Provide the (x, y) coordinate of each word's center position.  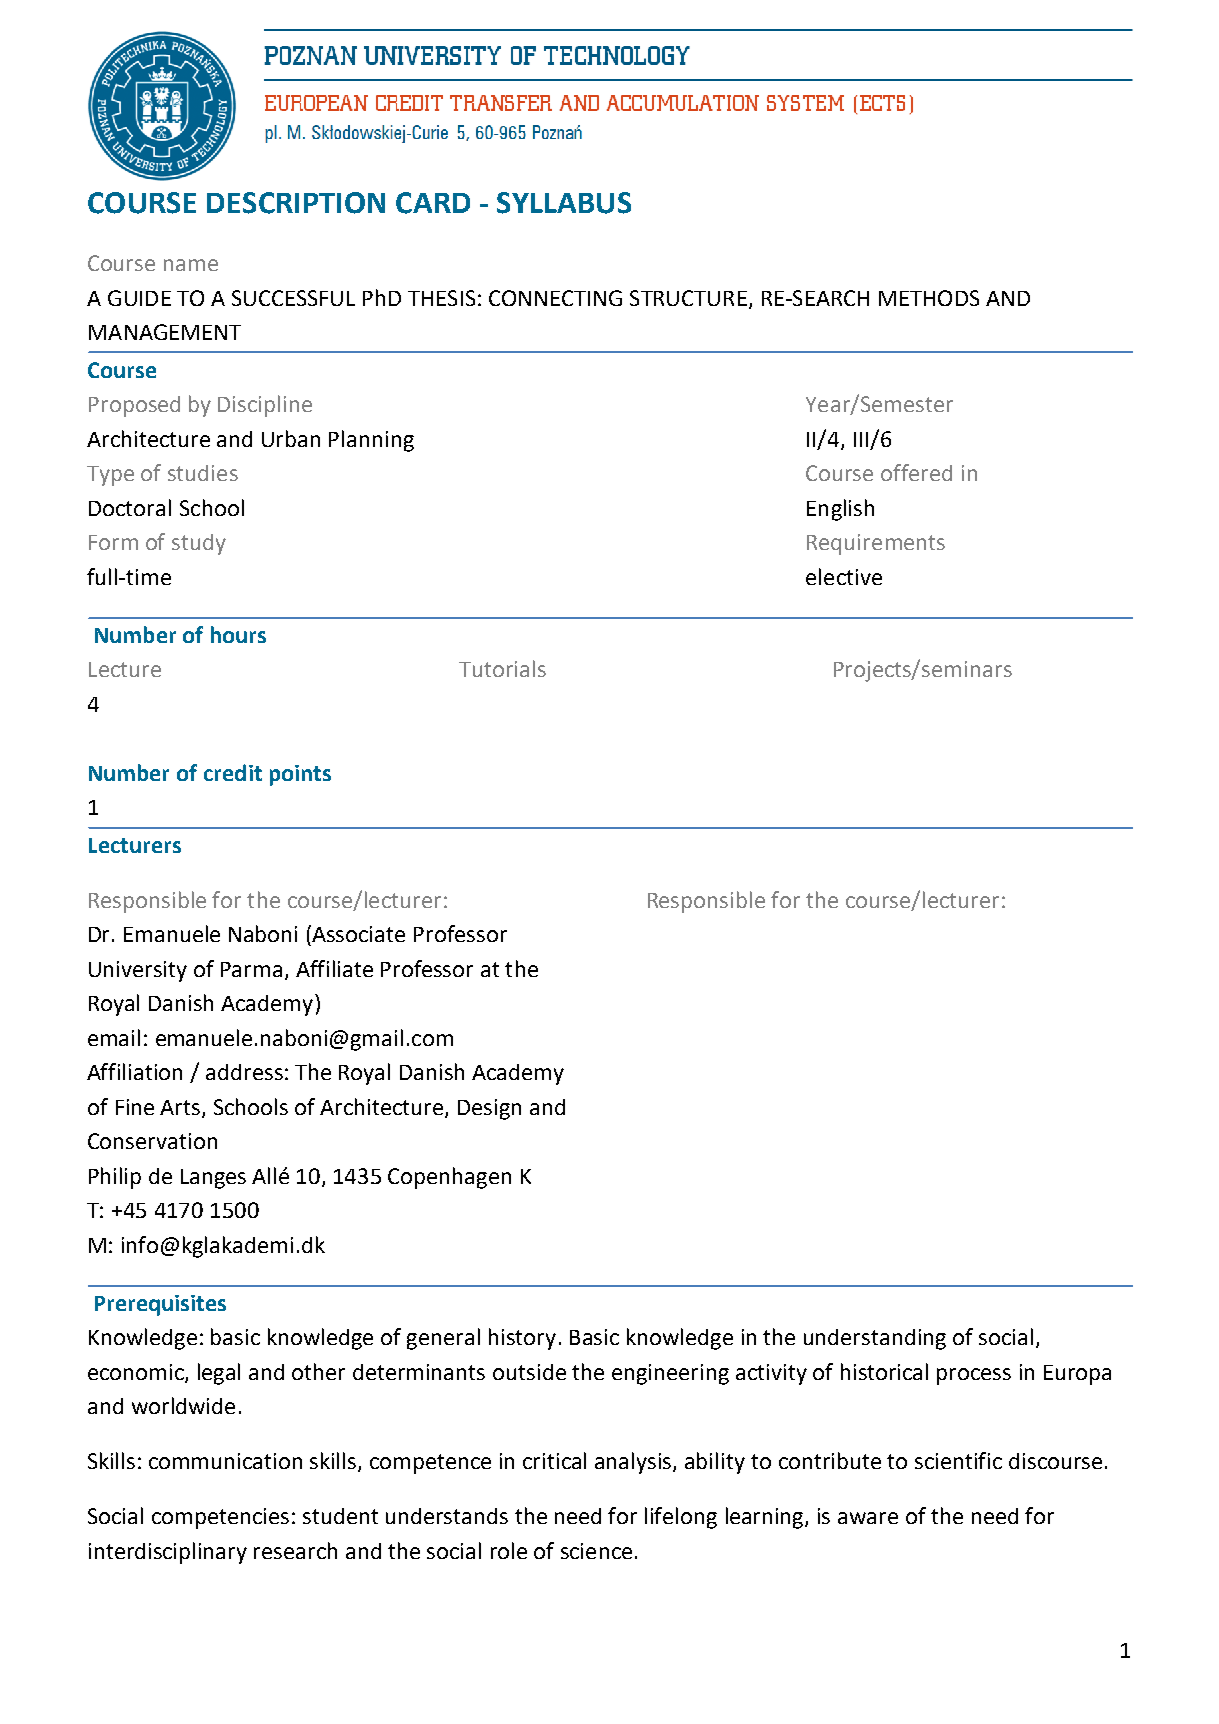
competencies (220, 1518)
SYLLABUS (564, 203)
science (596, 1551)
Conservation (152, 1141)
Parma (251, 969)
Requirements (876, 544)
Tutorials (502, 668)
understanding (875, 1339)
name (191, 265)
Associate (358, 934)
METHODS (929, 298)
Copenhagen (449, 1178)
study (199, 544)
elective (844, 576)
